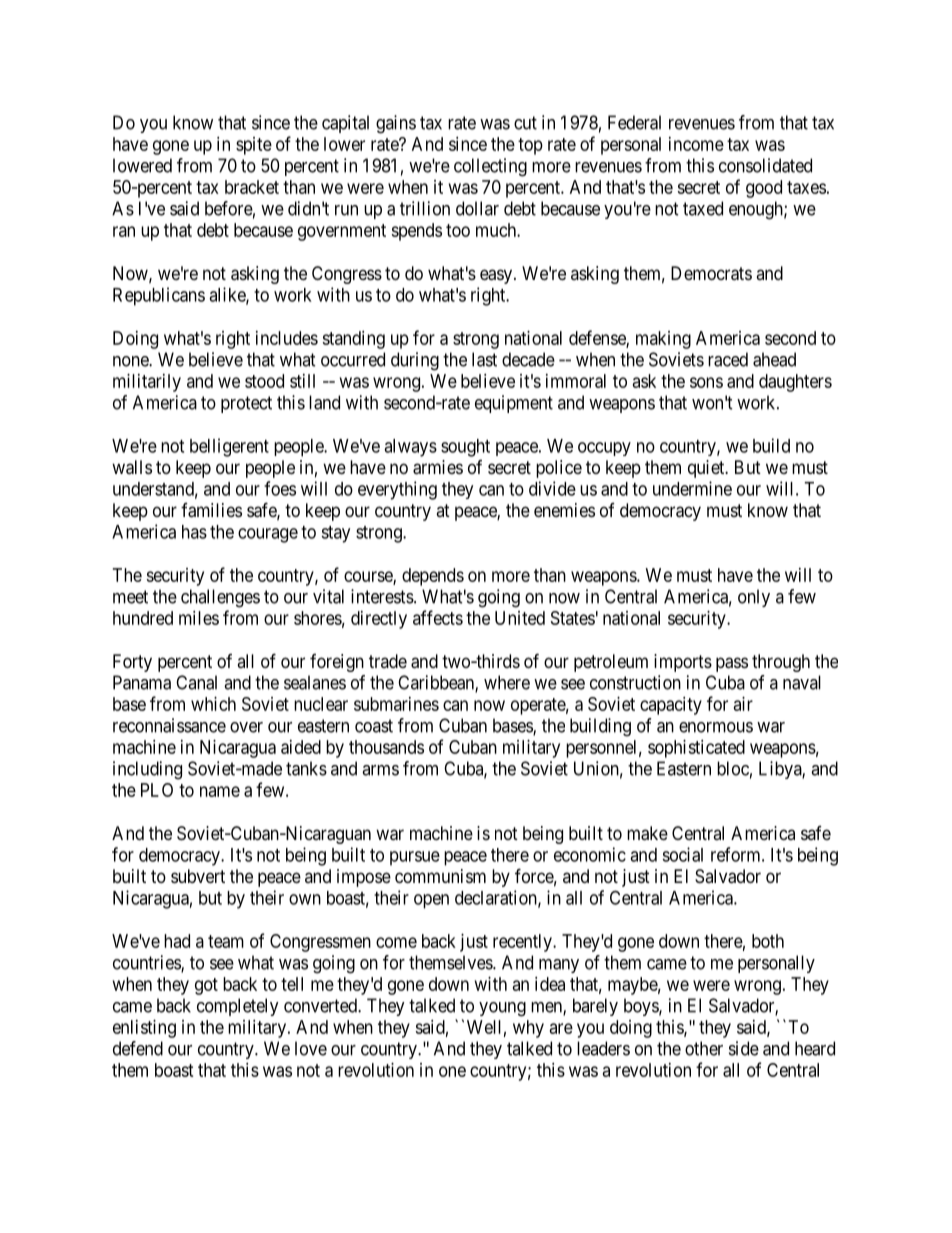 This screenshot has width=952, height=1233. What do you see at coordinates (490, 167) in the screenshot?
I see `collecting` at bounding box center [490, 167].
